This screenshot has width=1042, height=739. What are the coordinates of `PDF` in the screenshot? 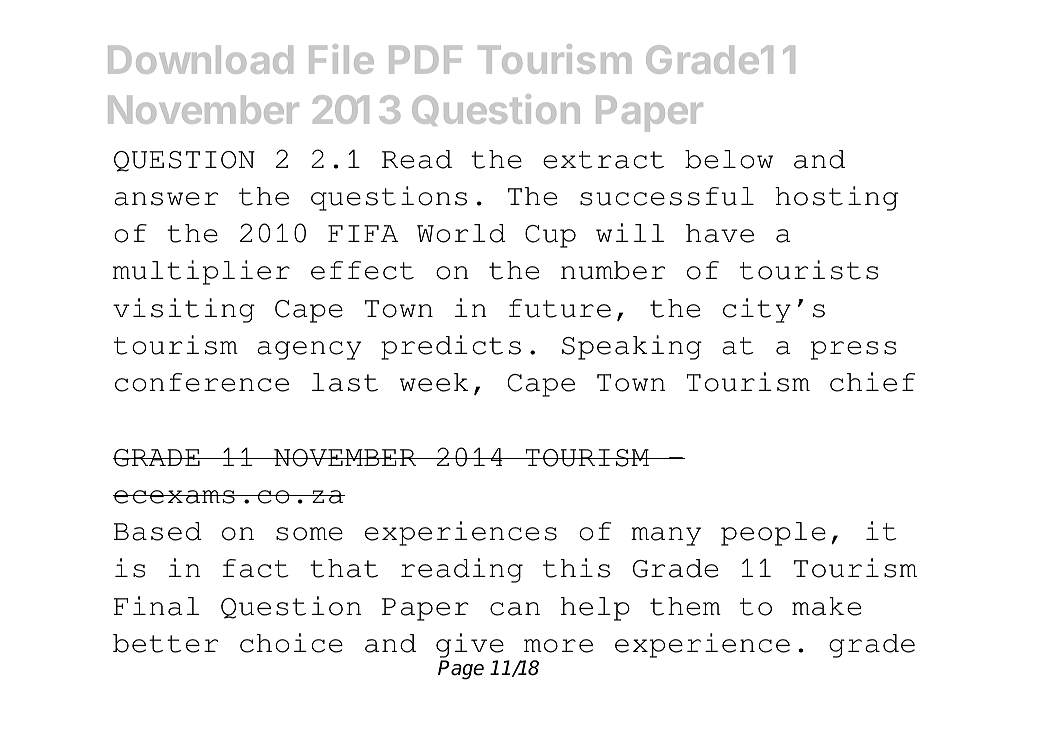 It's located at (425, 59).
